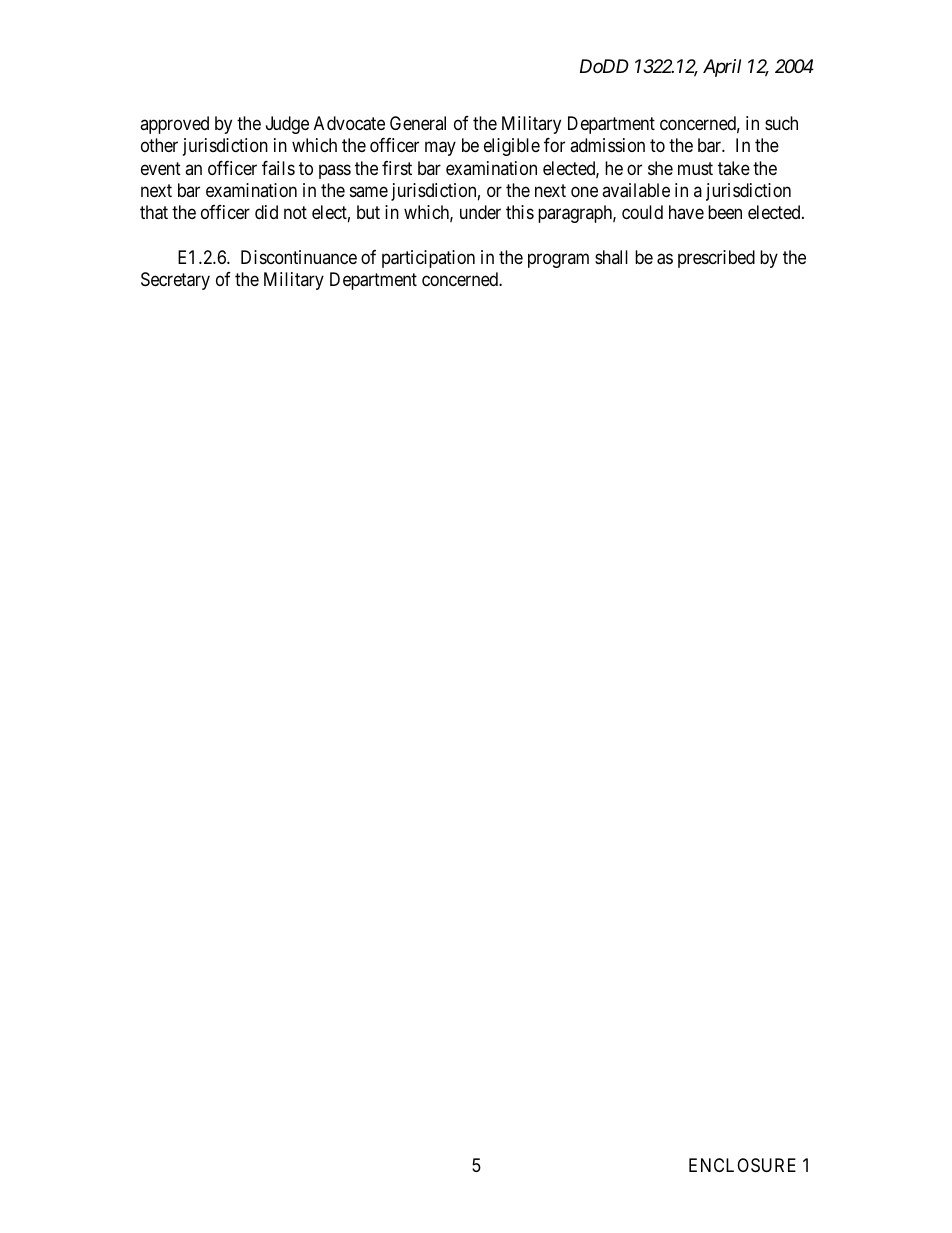 The image size is (952, 1233). Describe the element at coordinates (174, 125) in the image. I see `approved` at that location.
